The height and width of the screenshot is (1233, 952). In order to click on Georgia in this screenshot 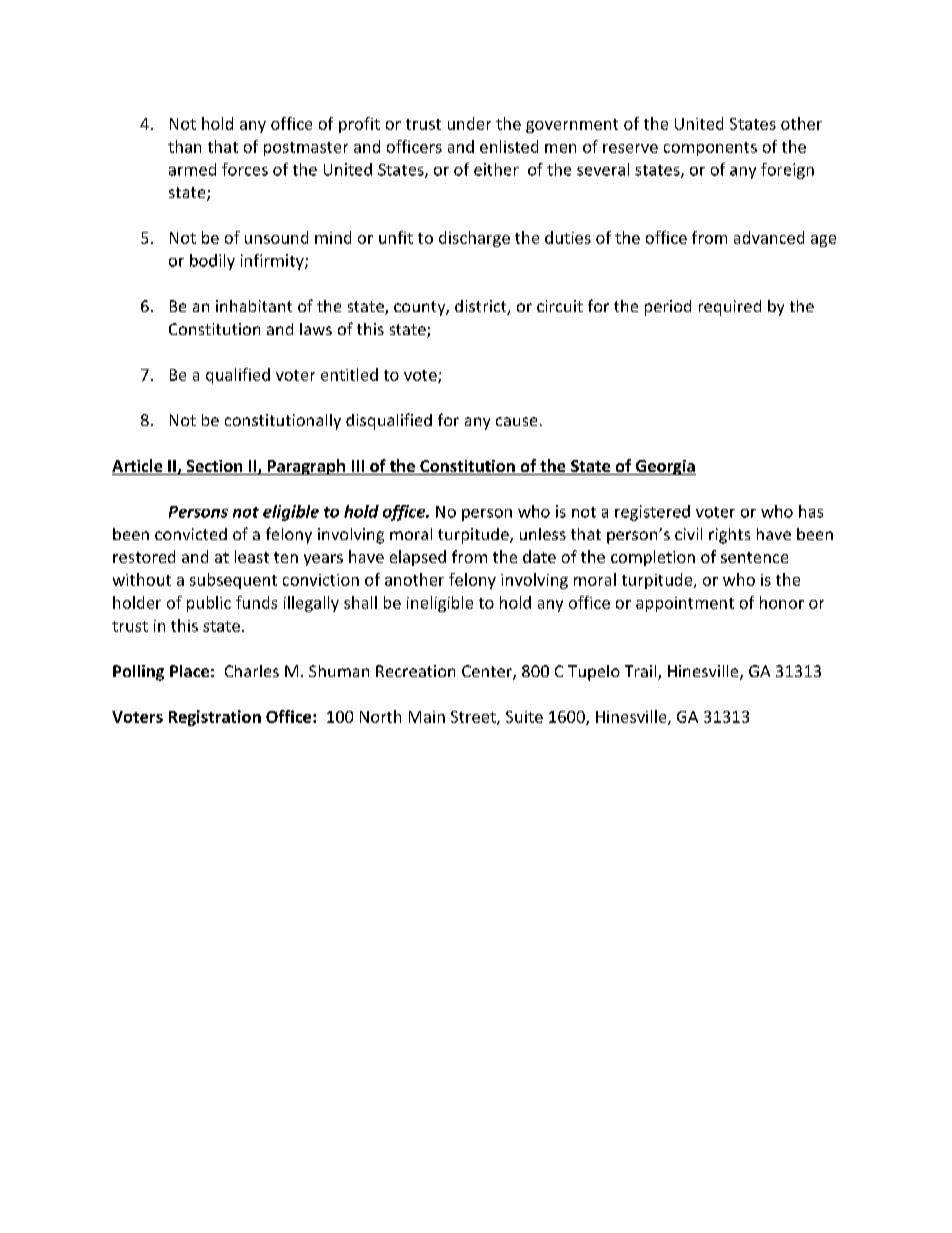, I will do `click(664, 467)`.
